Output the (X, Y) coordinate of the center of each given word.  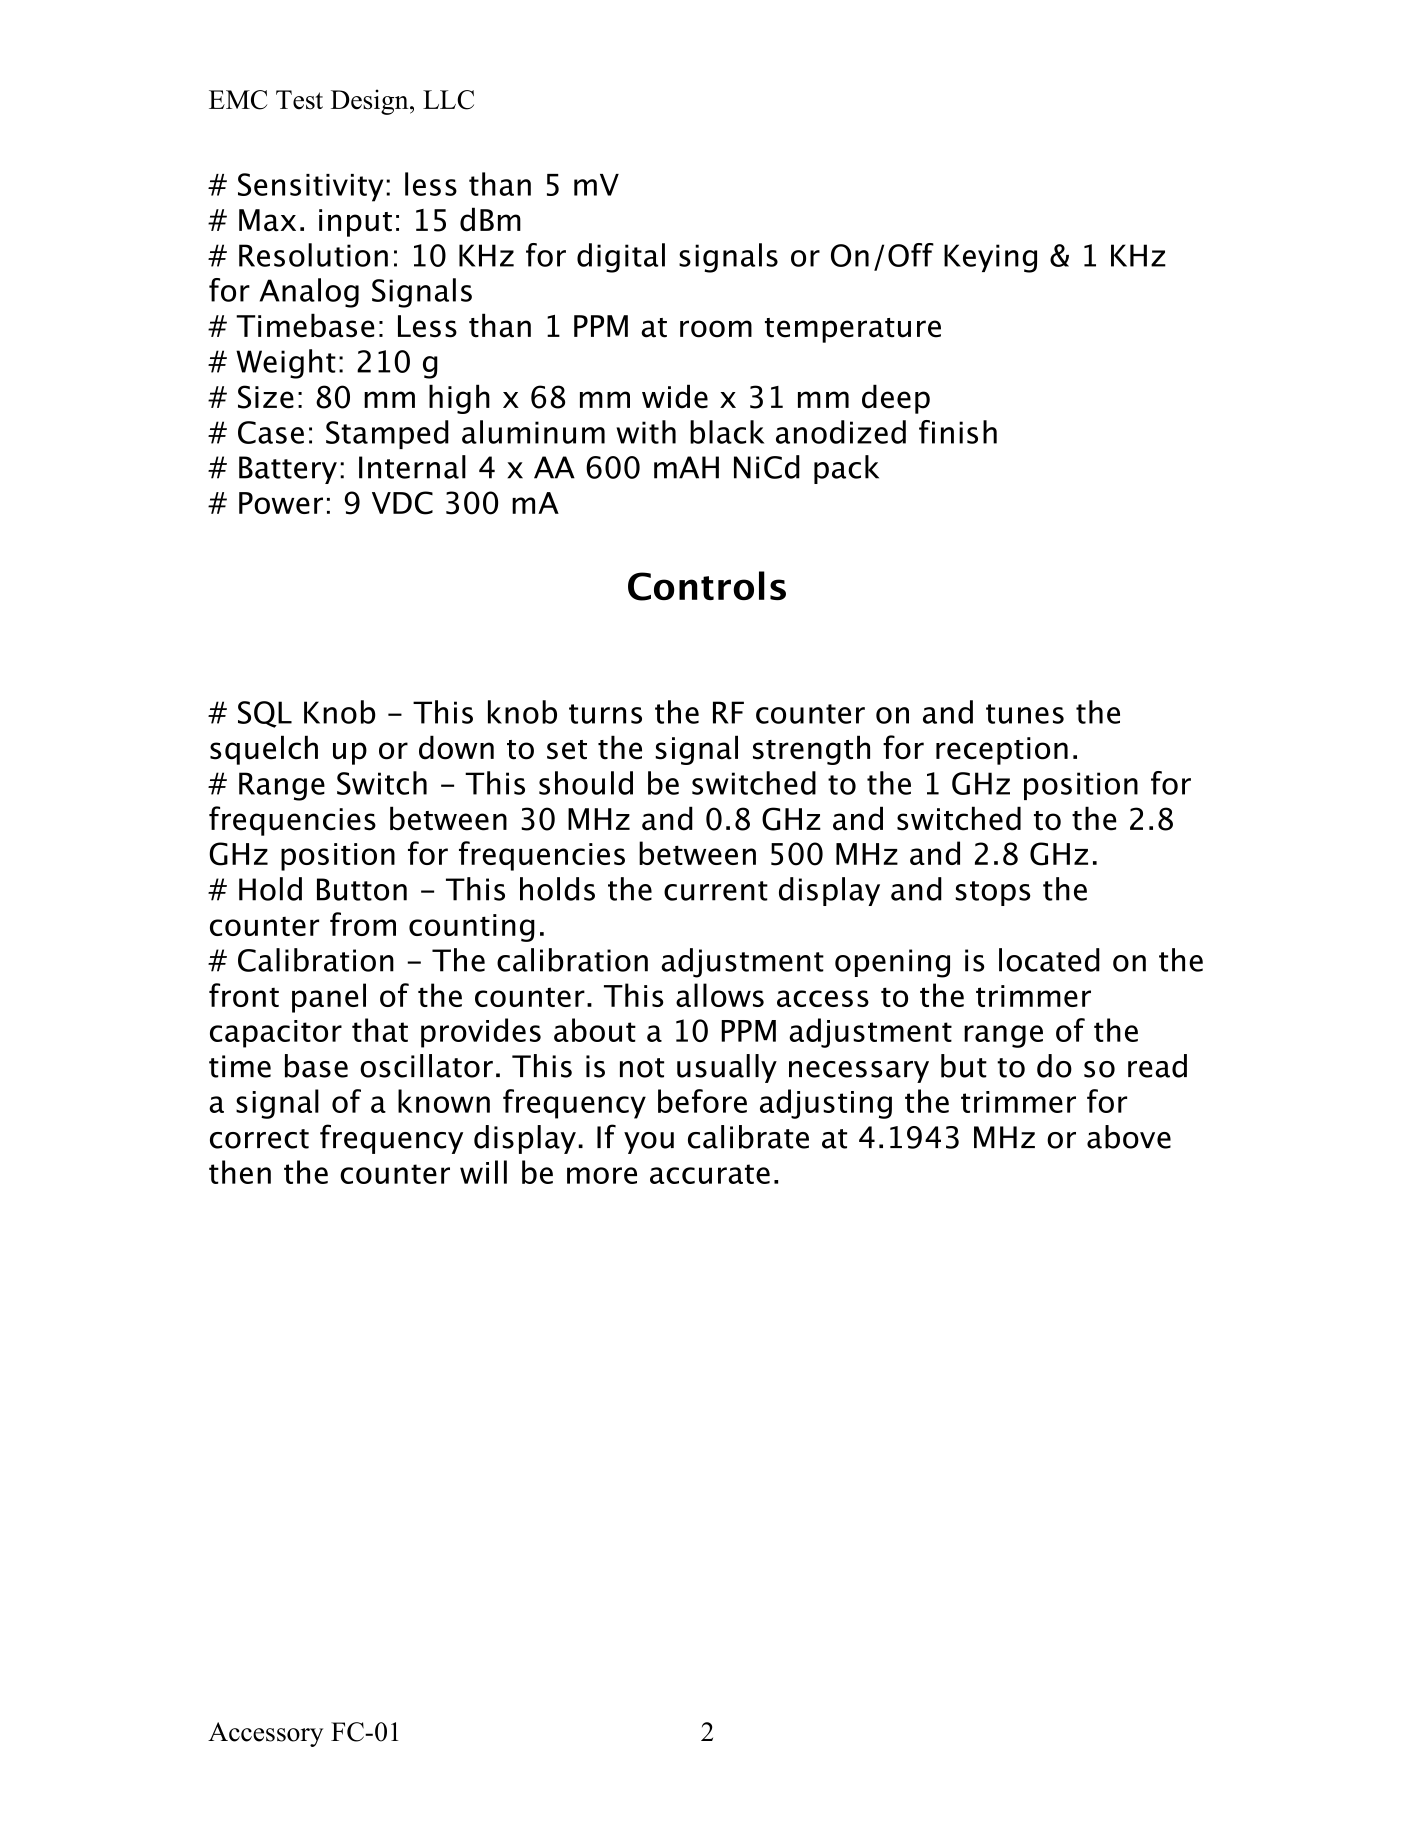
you (649, 1143)
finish (958, 432)
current (716, 891)
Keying (990, 258)
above (1129, 1137)
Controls (707, 586)
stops (992, 893)
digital (621, 258)
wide (675, 396)
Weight (286, 364)
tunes (1025, 714)
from (363, 924)
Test (299, 100)
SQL (265, 714)
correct (259, 1139)
